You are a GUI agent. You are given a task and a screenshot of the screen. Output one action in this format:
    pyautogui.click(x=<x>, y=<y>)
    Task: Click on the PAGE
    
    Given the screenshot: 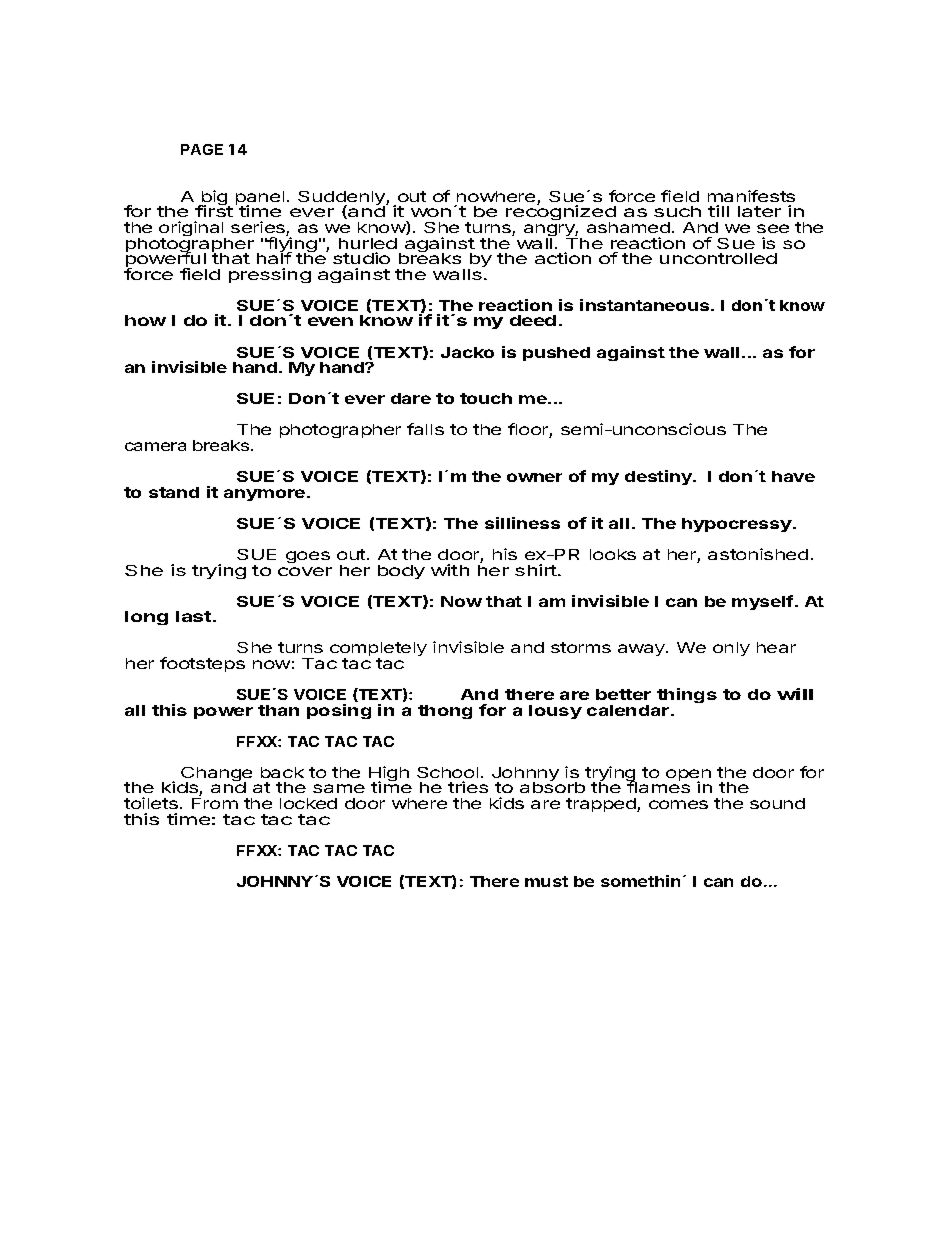 What is the action you would take?
    pyautogui.click(x=202, y=149)
